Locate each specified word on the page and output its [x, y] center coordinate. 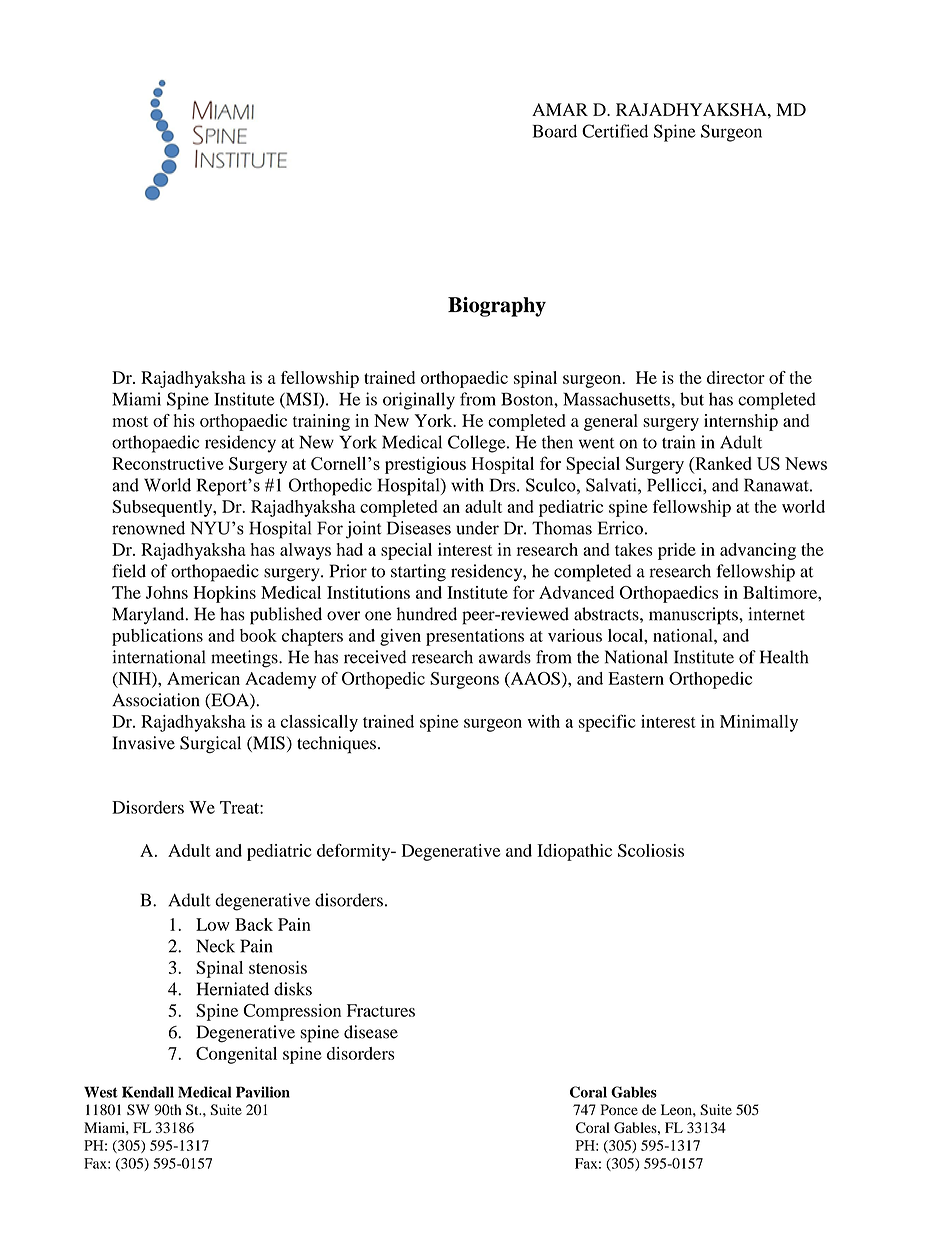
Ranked [722, 463]
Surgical [210, 745]
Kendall [148, 1092]
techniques [336, 745]
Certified [615, 131]
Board [555, 131]
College [478, 444]
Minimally [759, 723]
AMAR [560, 109]
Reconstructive [168, 463]
